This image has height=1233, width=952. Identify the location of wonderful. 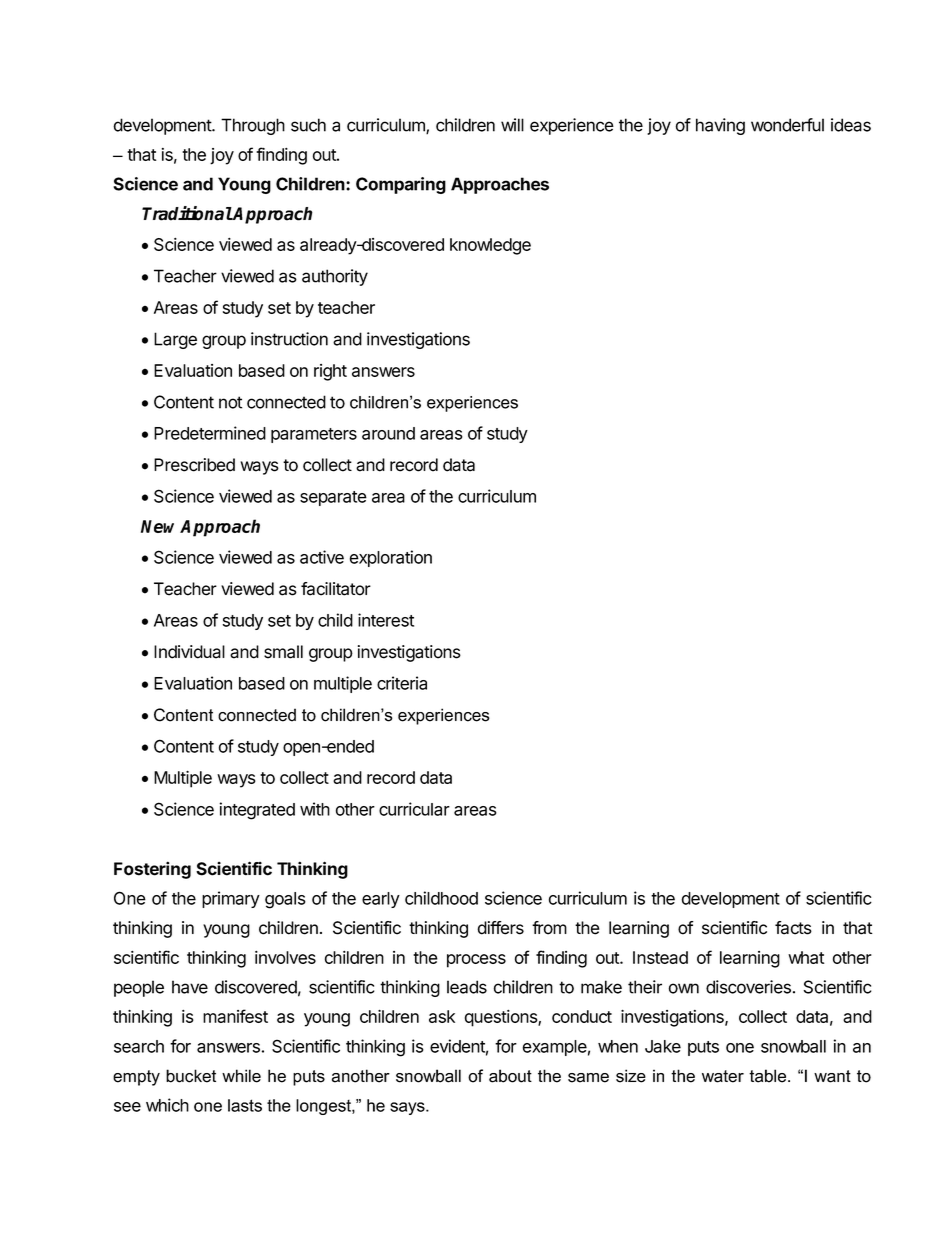
(787, 125).
